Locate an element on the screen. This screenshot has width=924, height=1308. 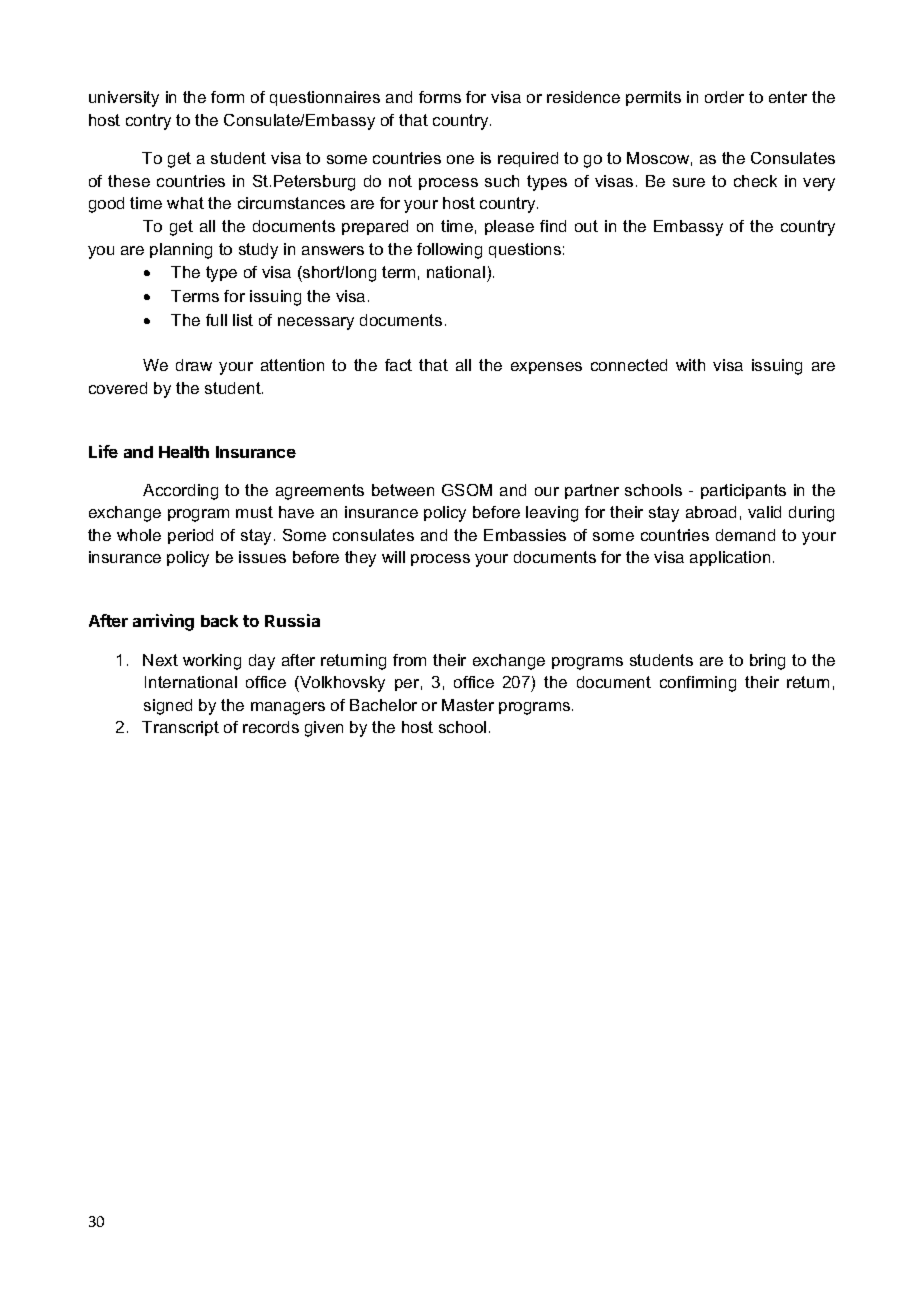
fact is located at coordinates (398, 365).
